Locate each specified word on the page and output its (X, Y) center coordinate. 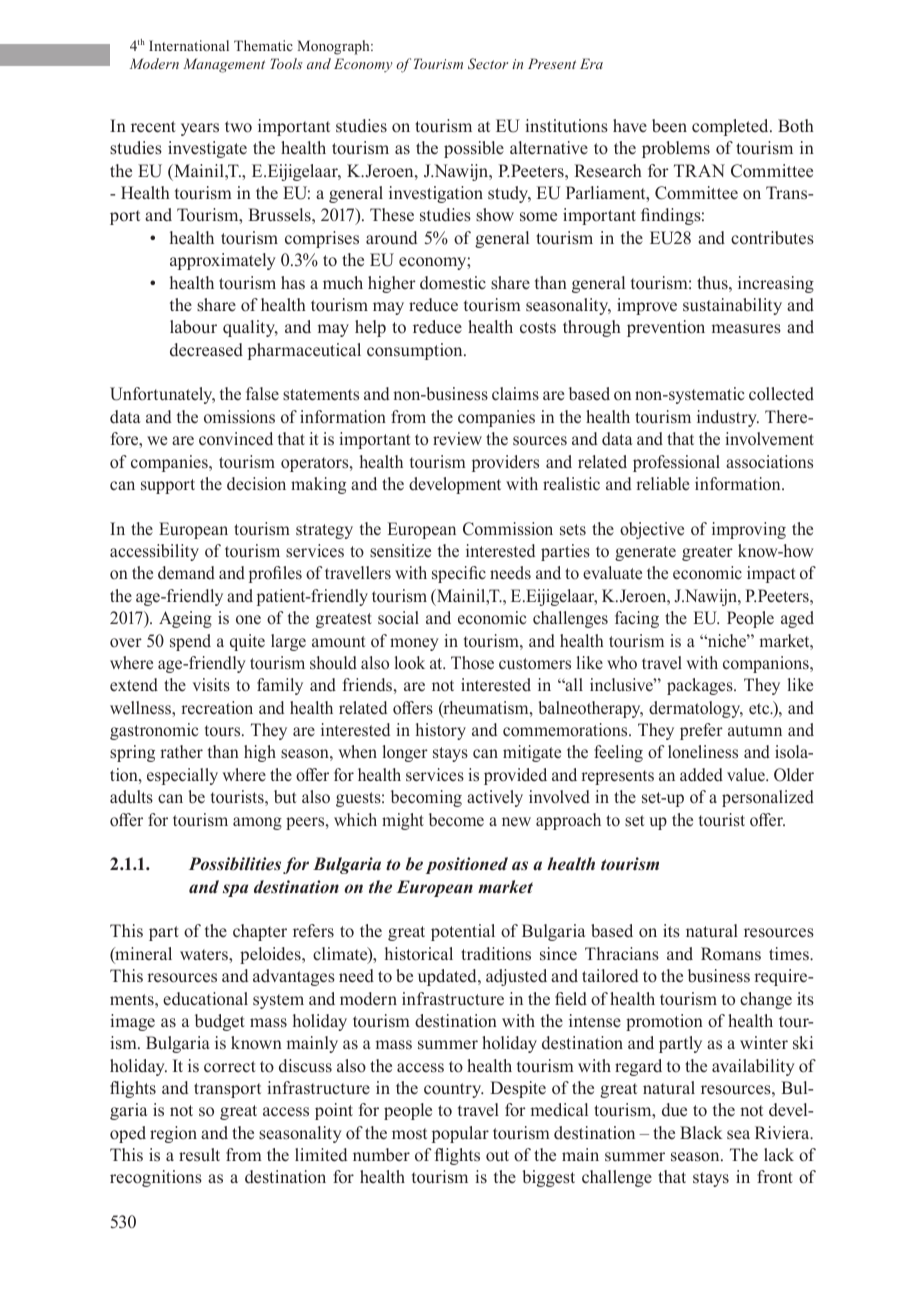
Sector (488, 64)
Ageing (185, 619)
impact (771, 574)
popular (460, 1134)
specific (459, 574)
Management (224, 65)
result (199, 1155)
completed (731, 127)
